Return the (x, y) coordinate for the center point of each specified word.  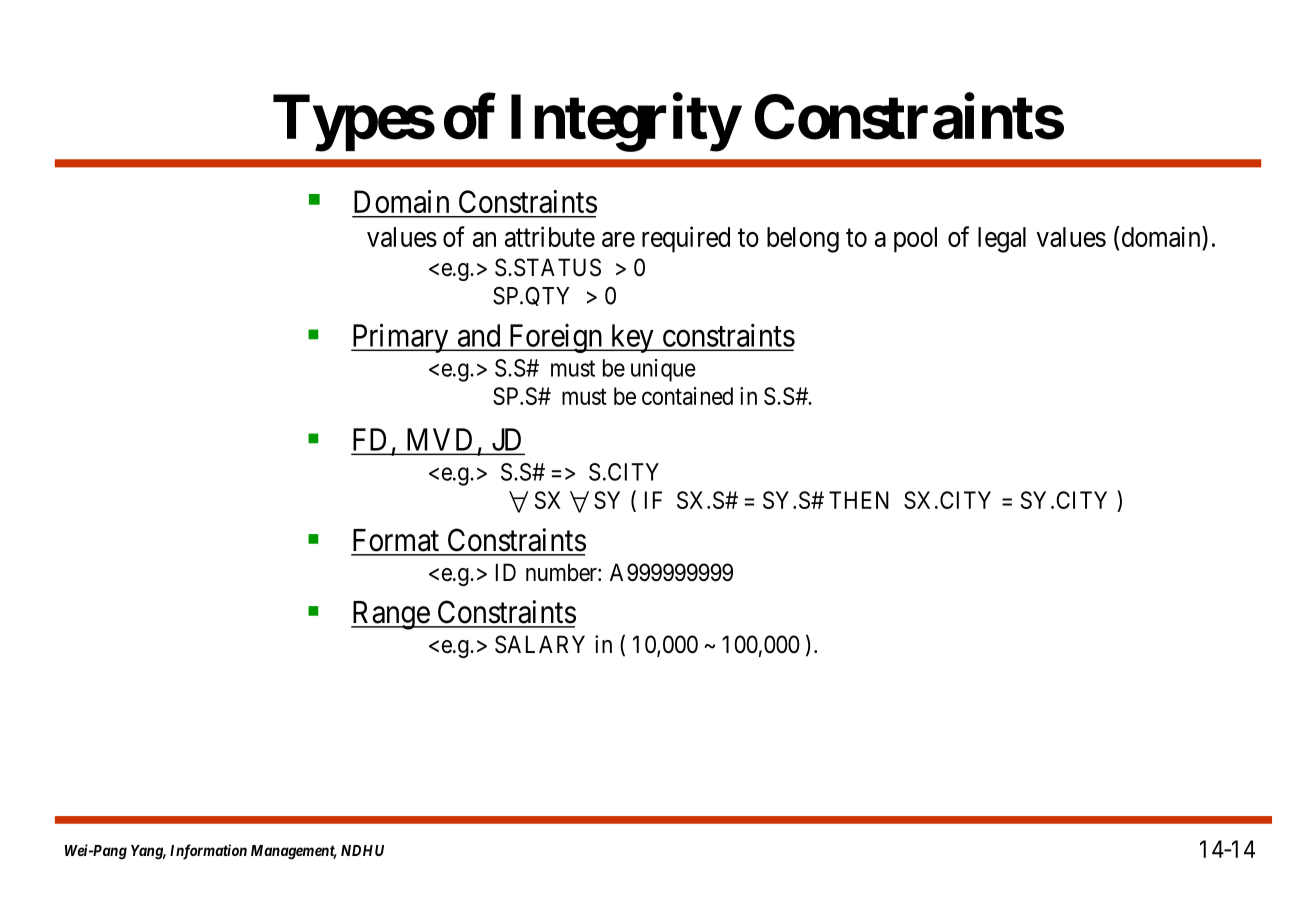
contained (687, 396)
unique (663, 370)
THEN (859, 500)
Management (294, 852)
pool (915, 240)
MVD (439, 439)
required (686, 239)
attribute (550, 236)
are (618, 239)
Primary (401, 338)
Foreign (555, 338)
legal (1002, 240)
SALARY (540, 644)
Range (391, 615)
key (632, 338)
